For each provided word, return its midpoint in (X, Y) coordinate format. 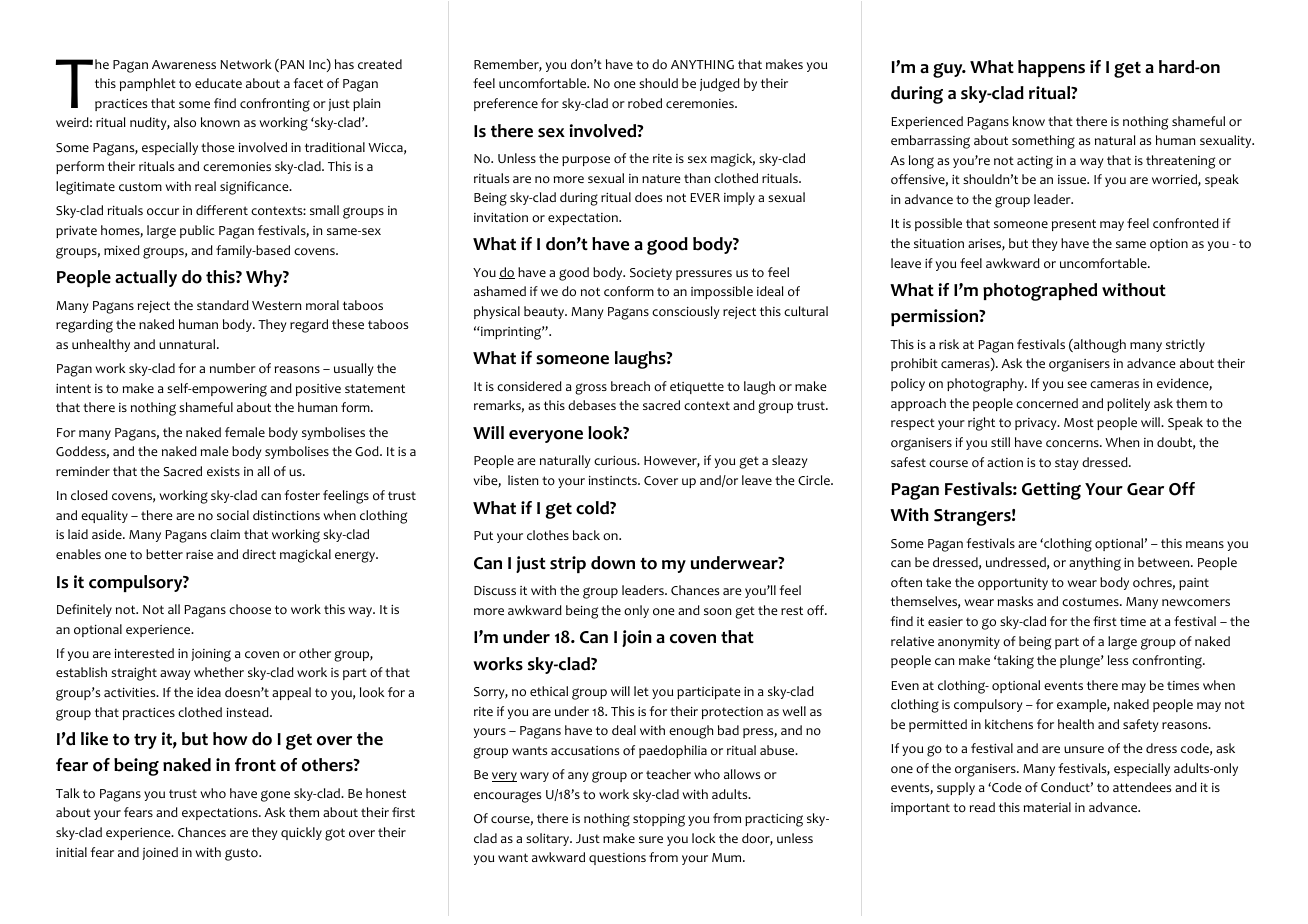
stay (1066, 464)
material (1047, 807)
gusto (242, 854)
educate (218, 83)
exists (223, 471)
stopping (659, 820)
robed (645, 103)
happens (1051, 68)
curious (616, 461)
